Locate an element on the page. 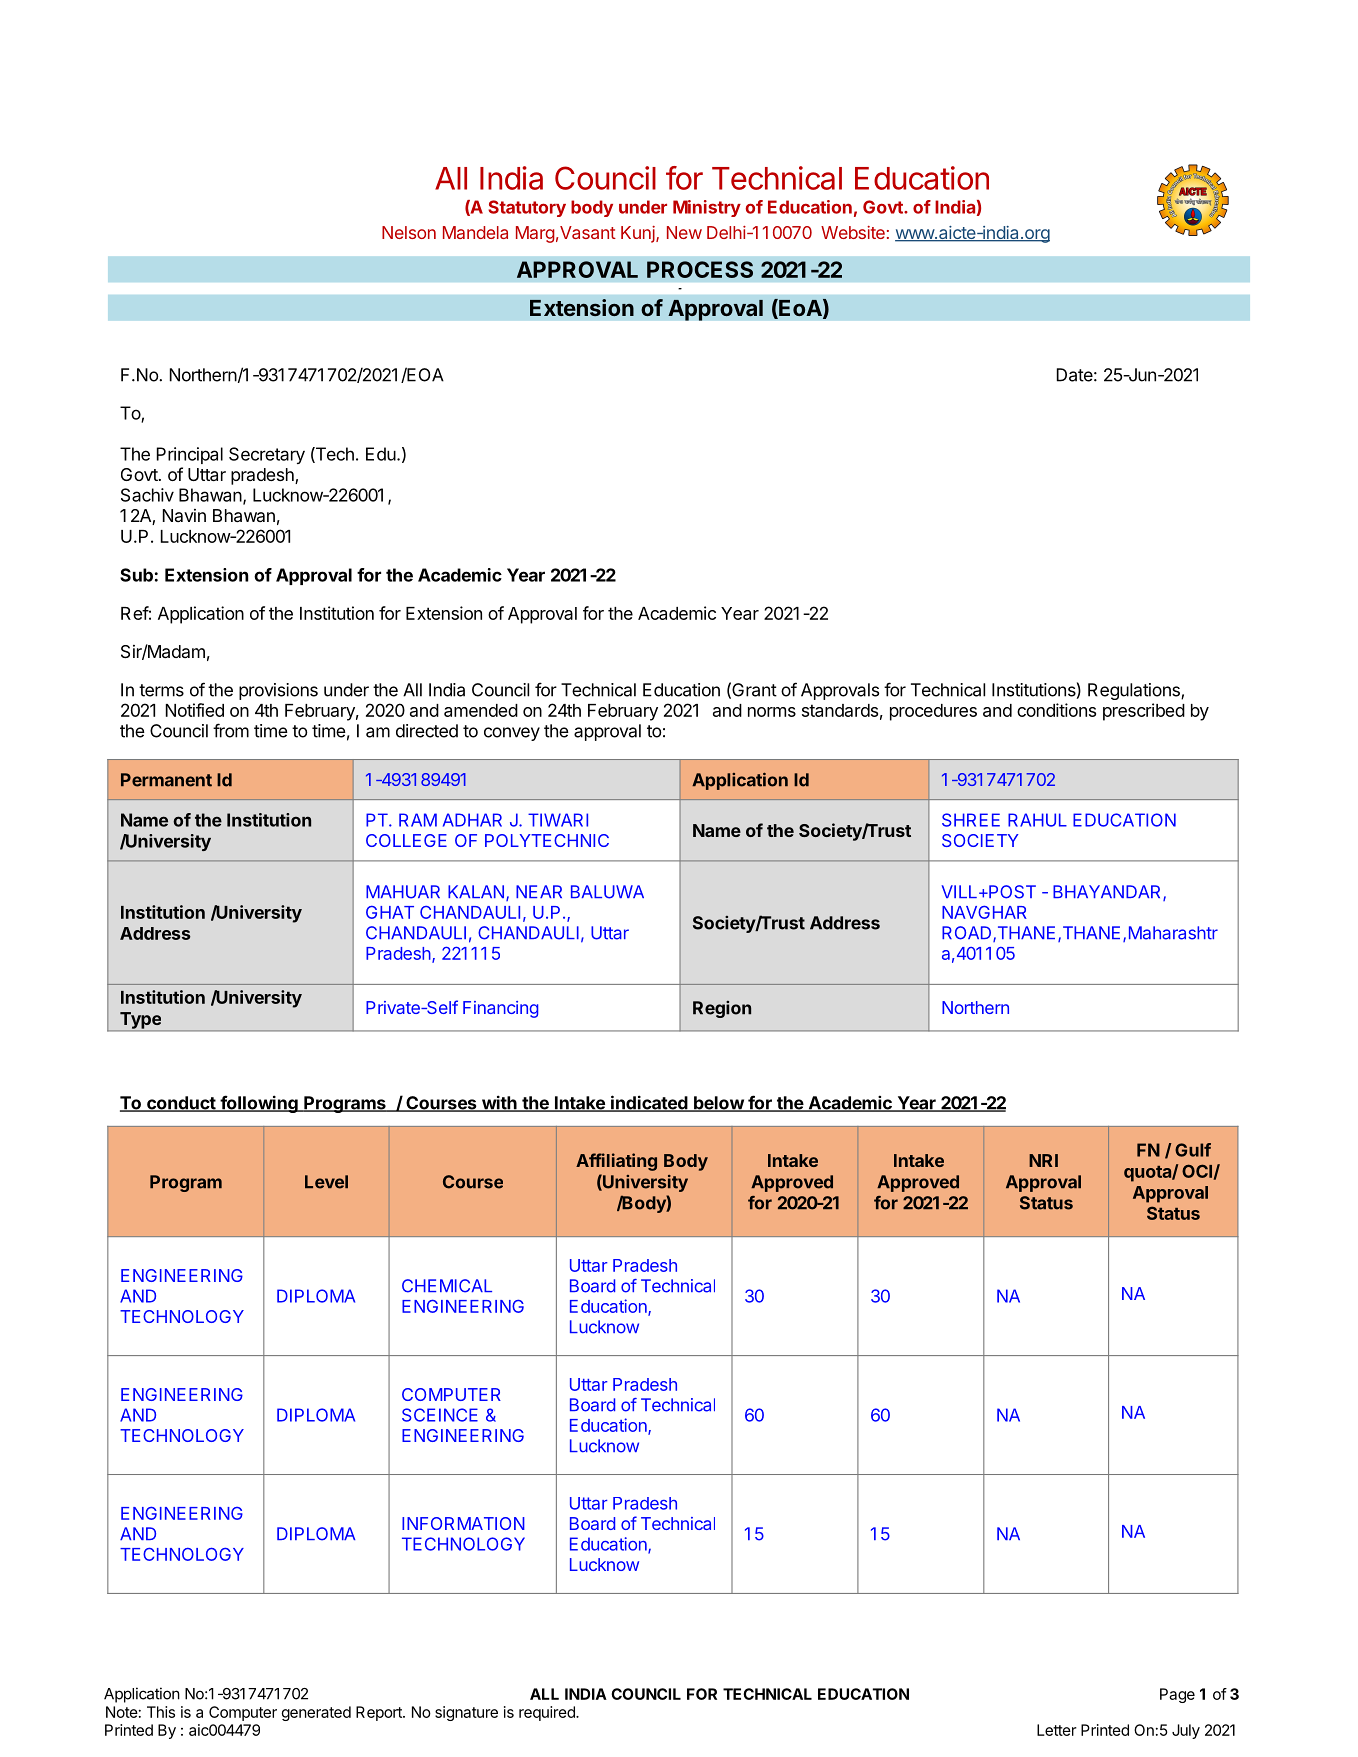 This page has width=1358, height=1757. Region is located at coordinates (722, 1009).
